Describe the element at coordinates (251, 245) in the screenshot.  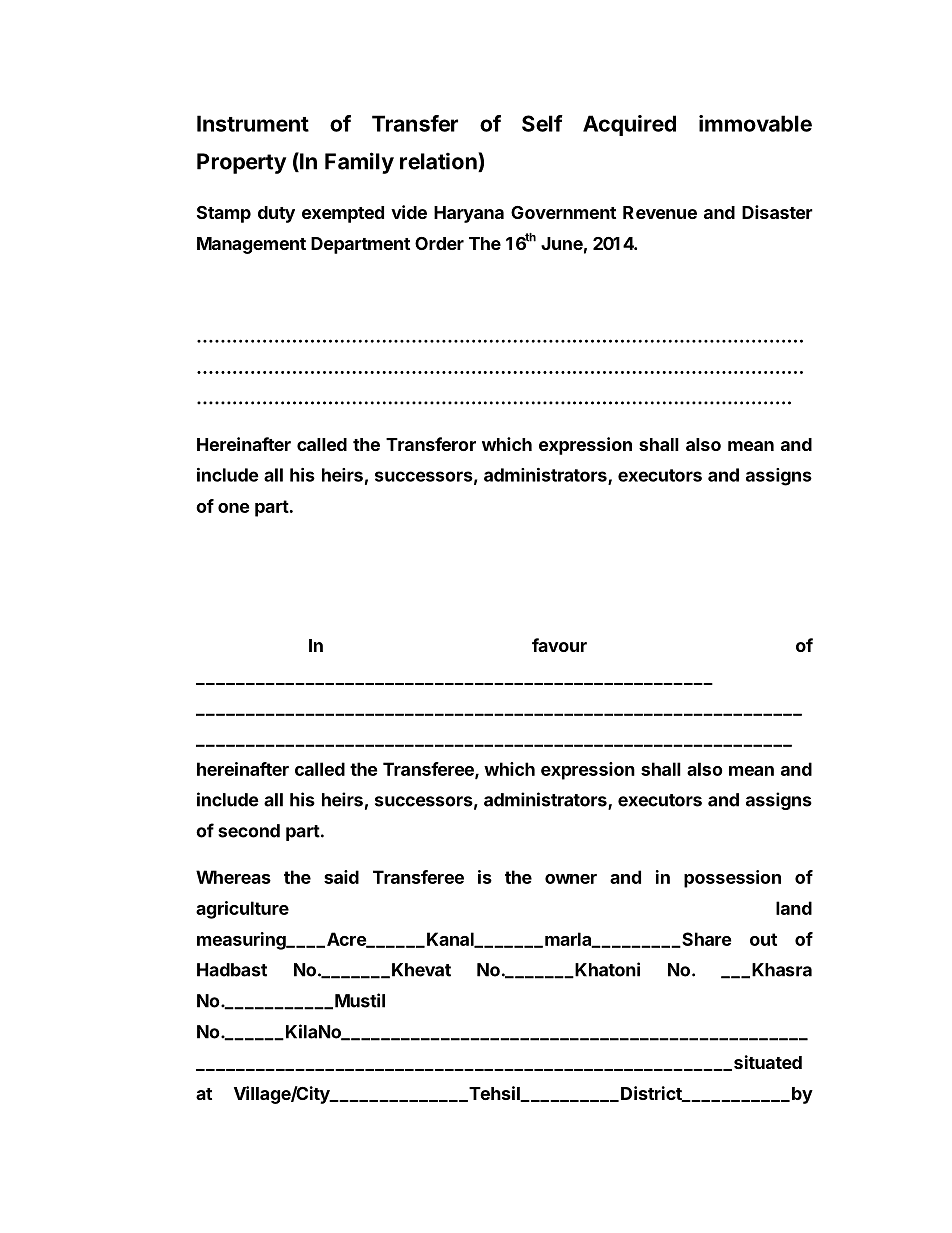
I see `Management` at that location.
